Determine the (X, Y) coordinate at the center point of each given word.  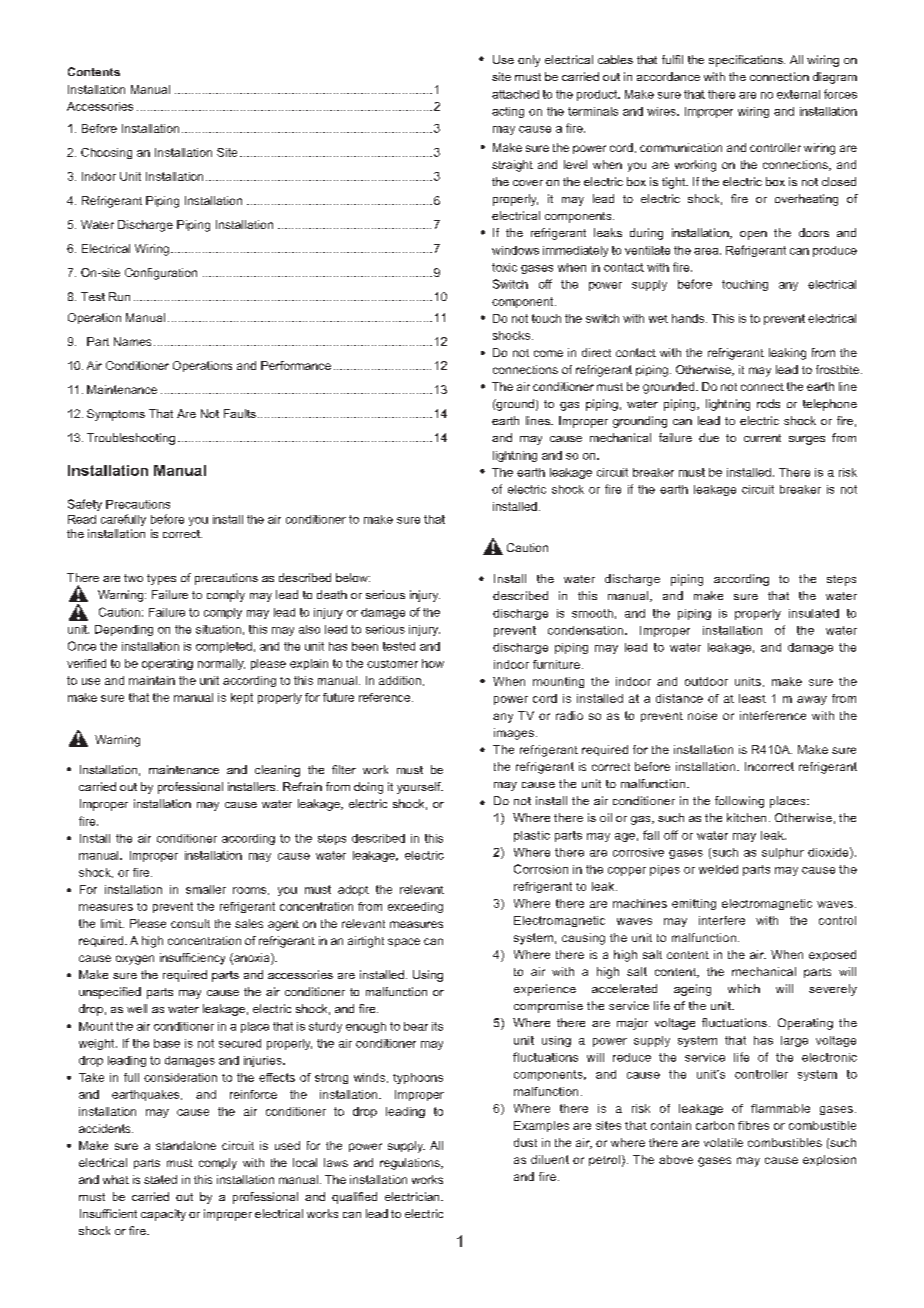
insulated (814, 613)
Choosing (106, 153)
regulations (411, 1164)
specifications (747, 61)
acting (508, 112)
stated (160, 1179)
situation (218, 629)
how (433, 663)
